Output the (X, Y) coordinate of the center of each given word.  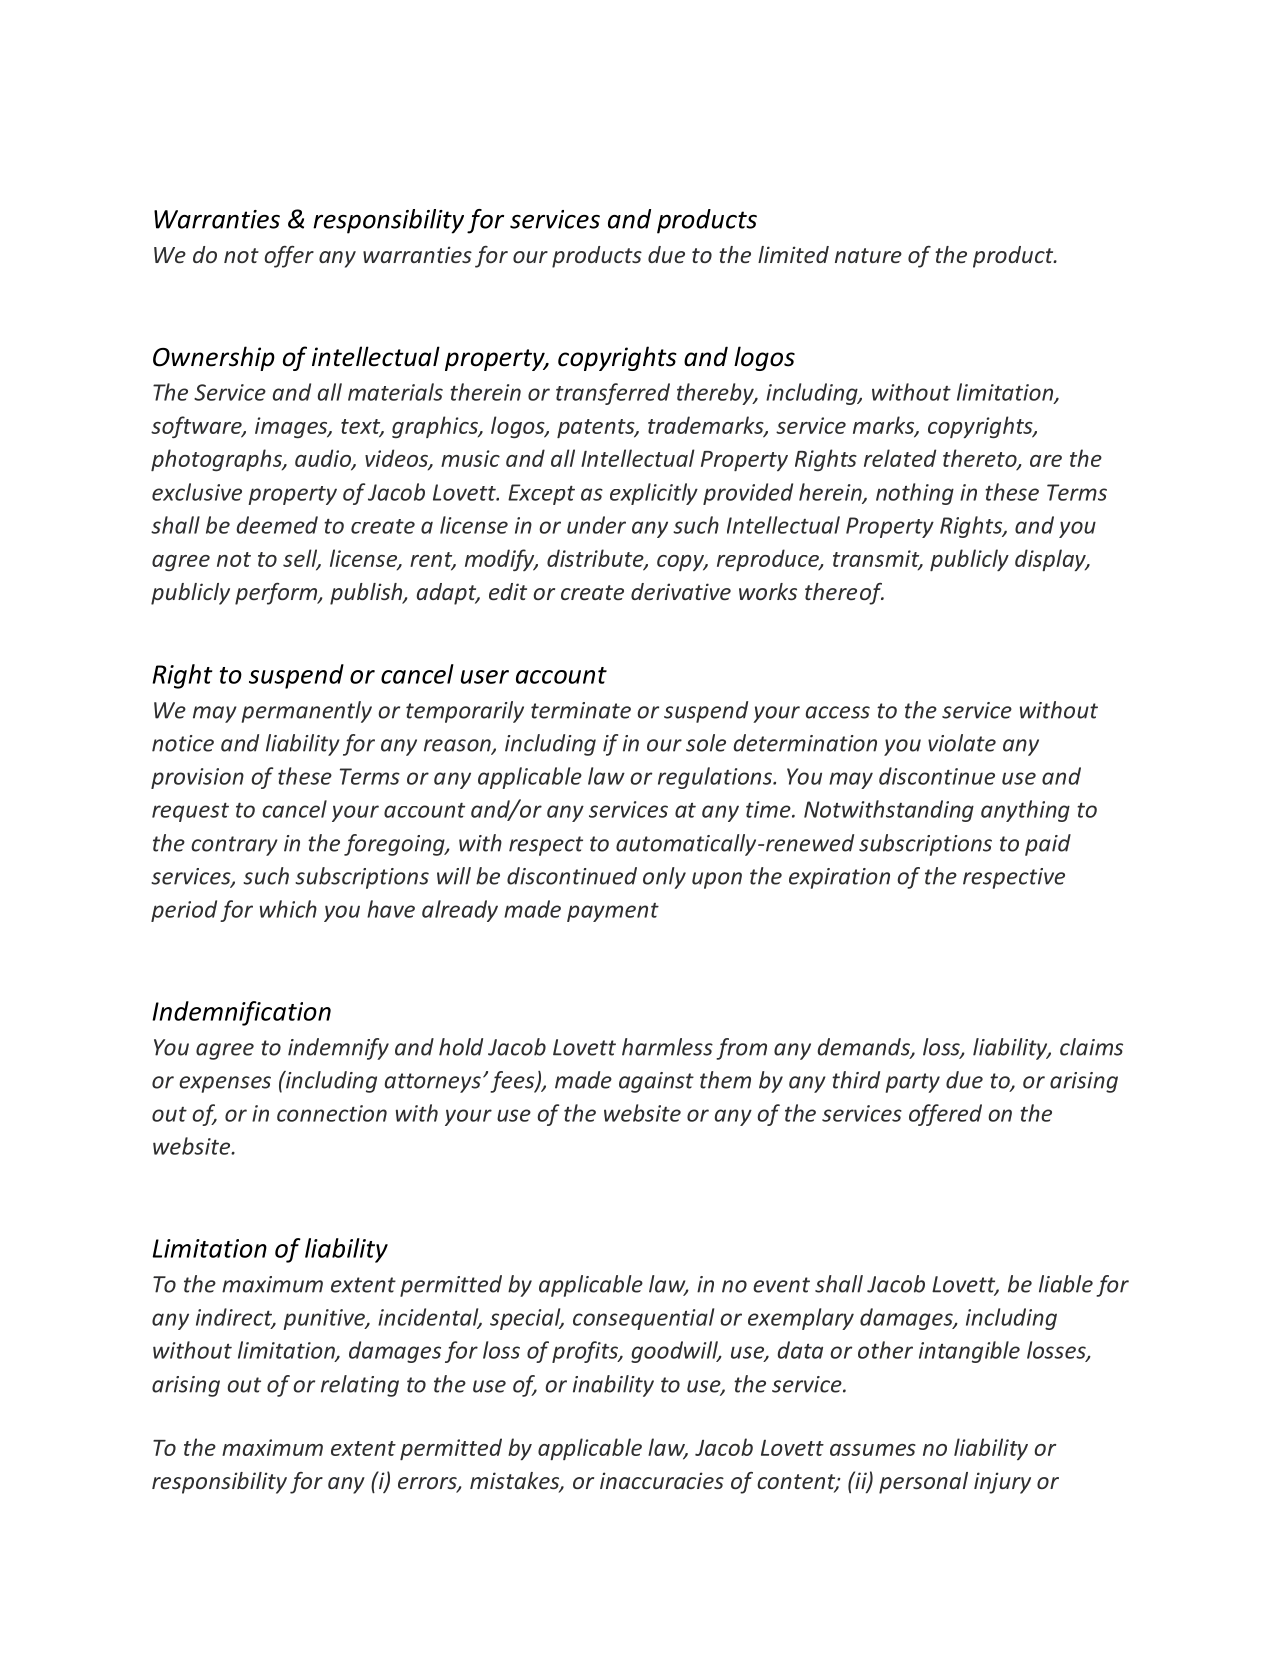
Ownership (214, 358)
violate (962, 743)
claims (1091, 1047)
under (596, 525)
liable (1066, 1284)
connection (332, 1113)
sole (706, 743)
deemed (277, 525)
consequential (643, 1319)
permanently (307, 712)
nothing (915, 494)
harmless (667, 1047)
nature (868, 255)
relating (360, 1386)
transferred (613, 394)
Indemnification (241, 1013)
